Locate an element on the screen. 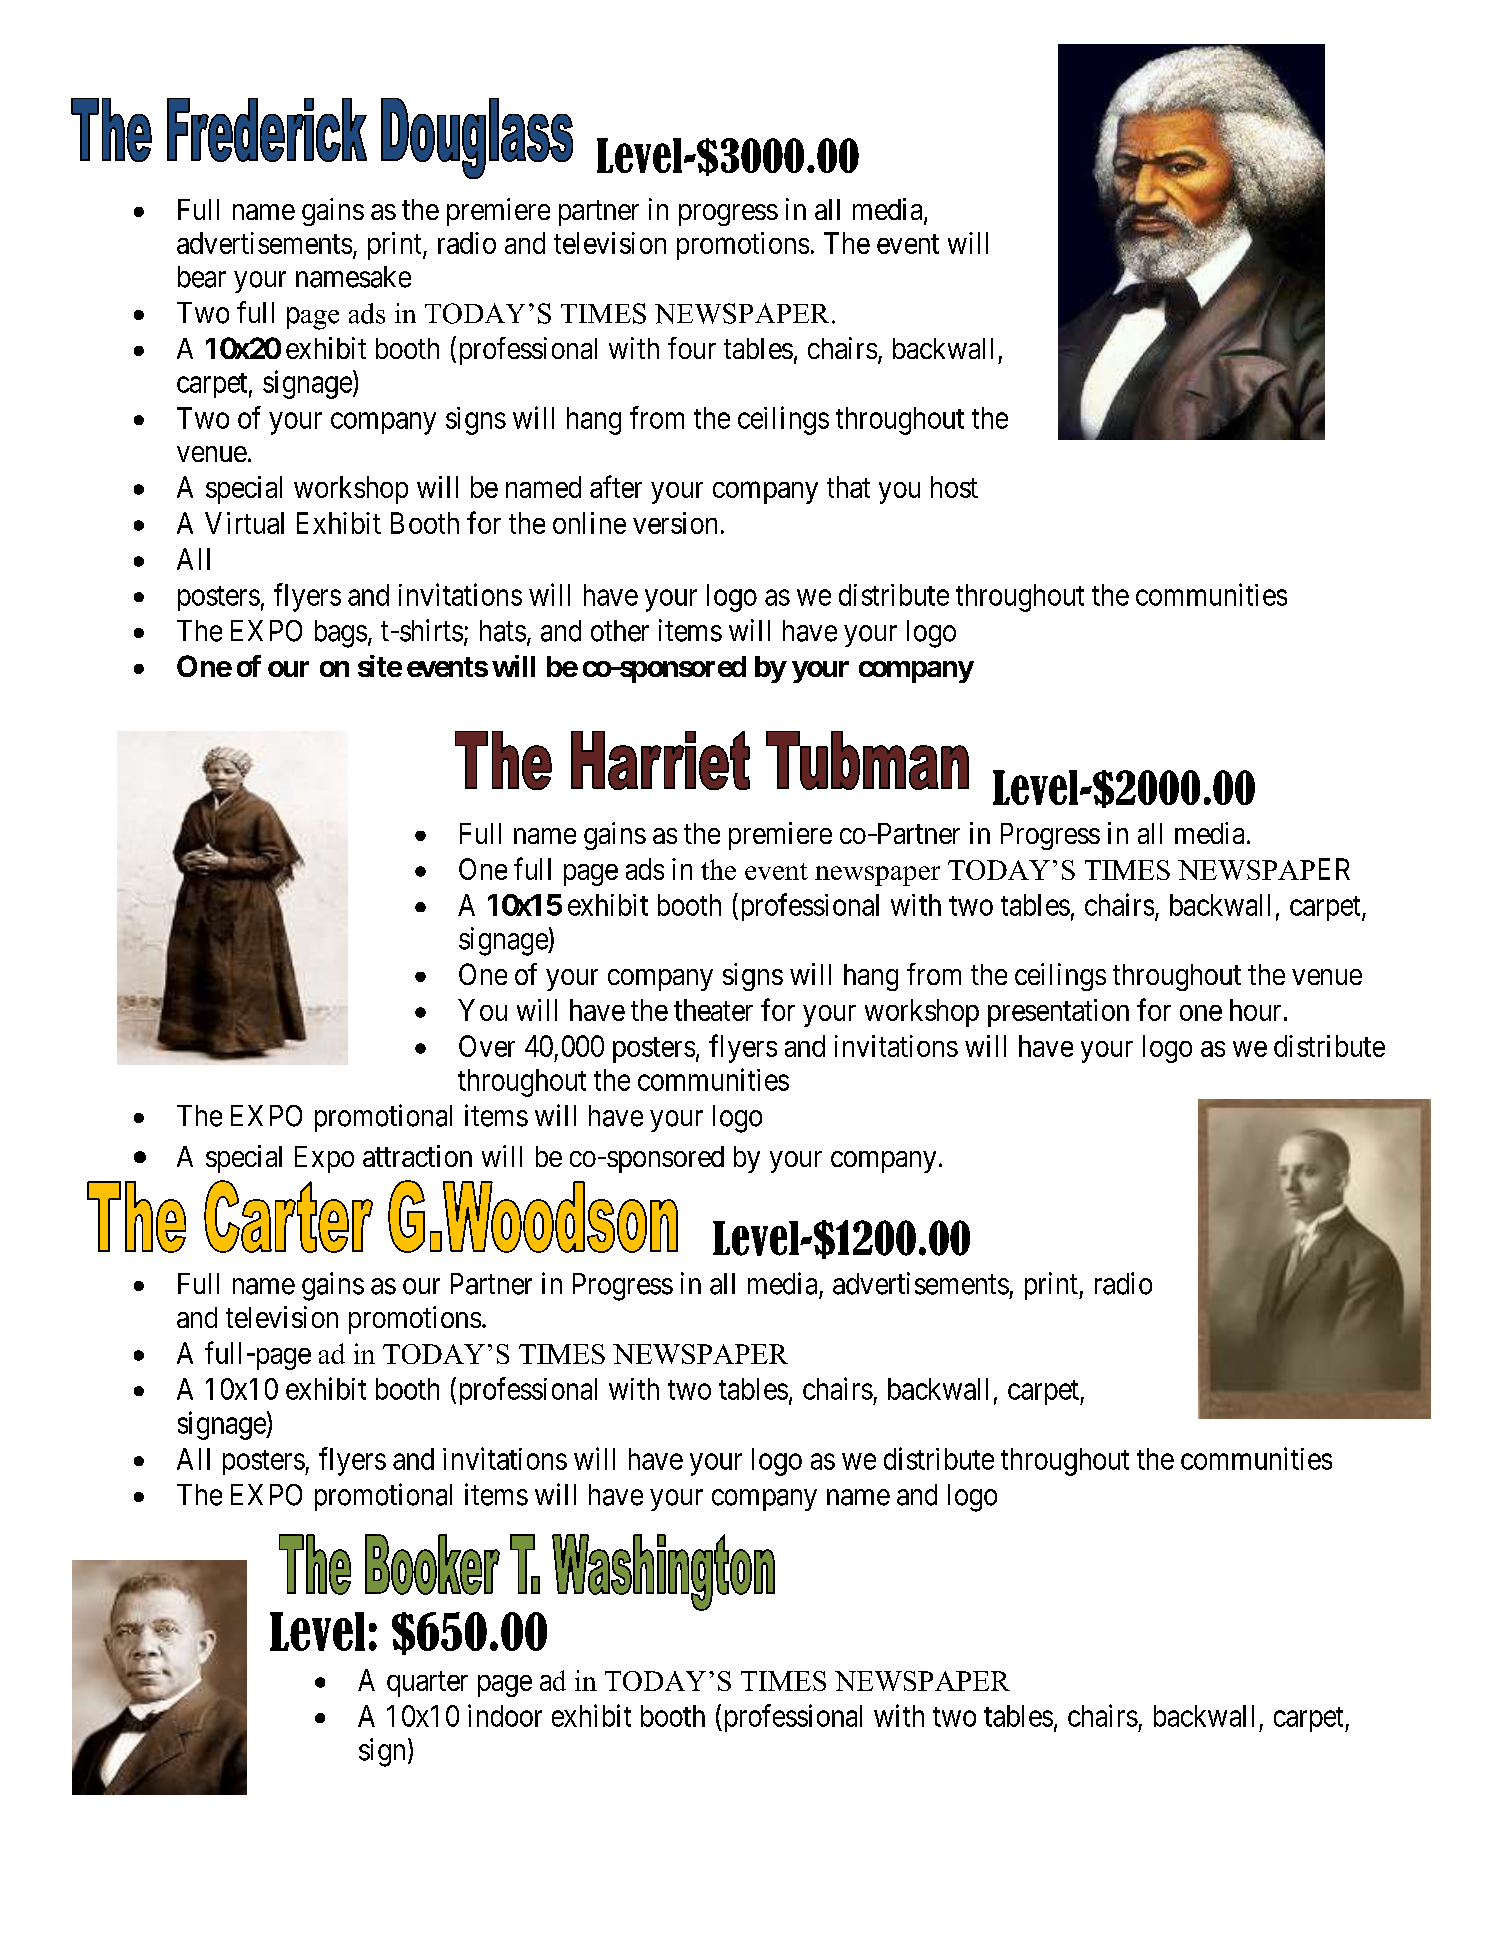 Image resolution: width=1495 pixels, height=1935 pixels. host is located at coordinates (954, 487).
